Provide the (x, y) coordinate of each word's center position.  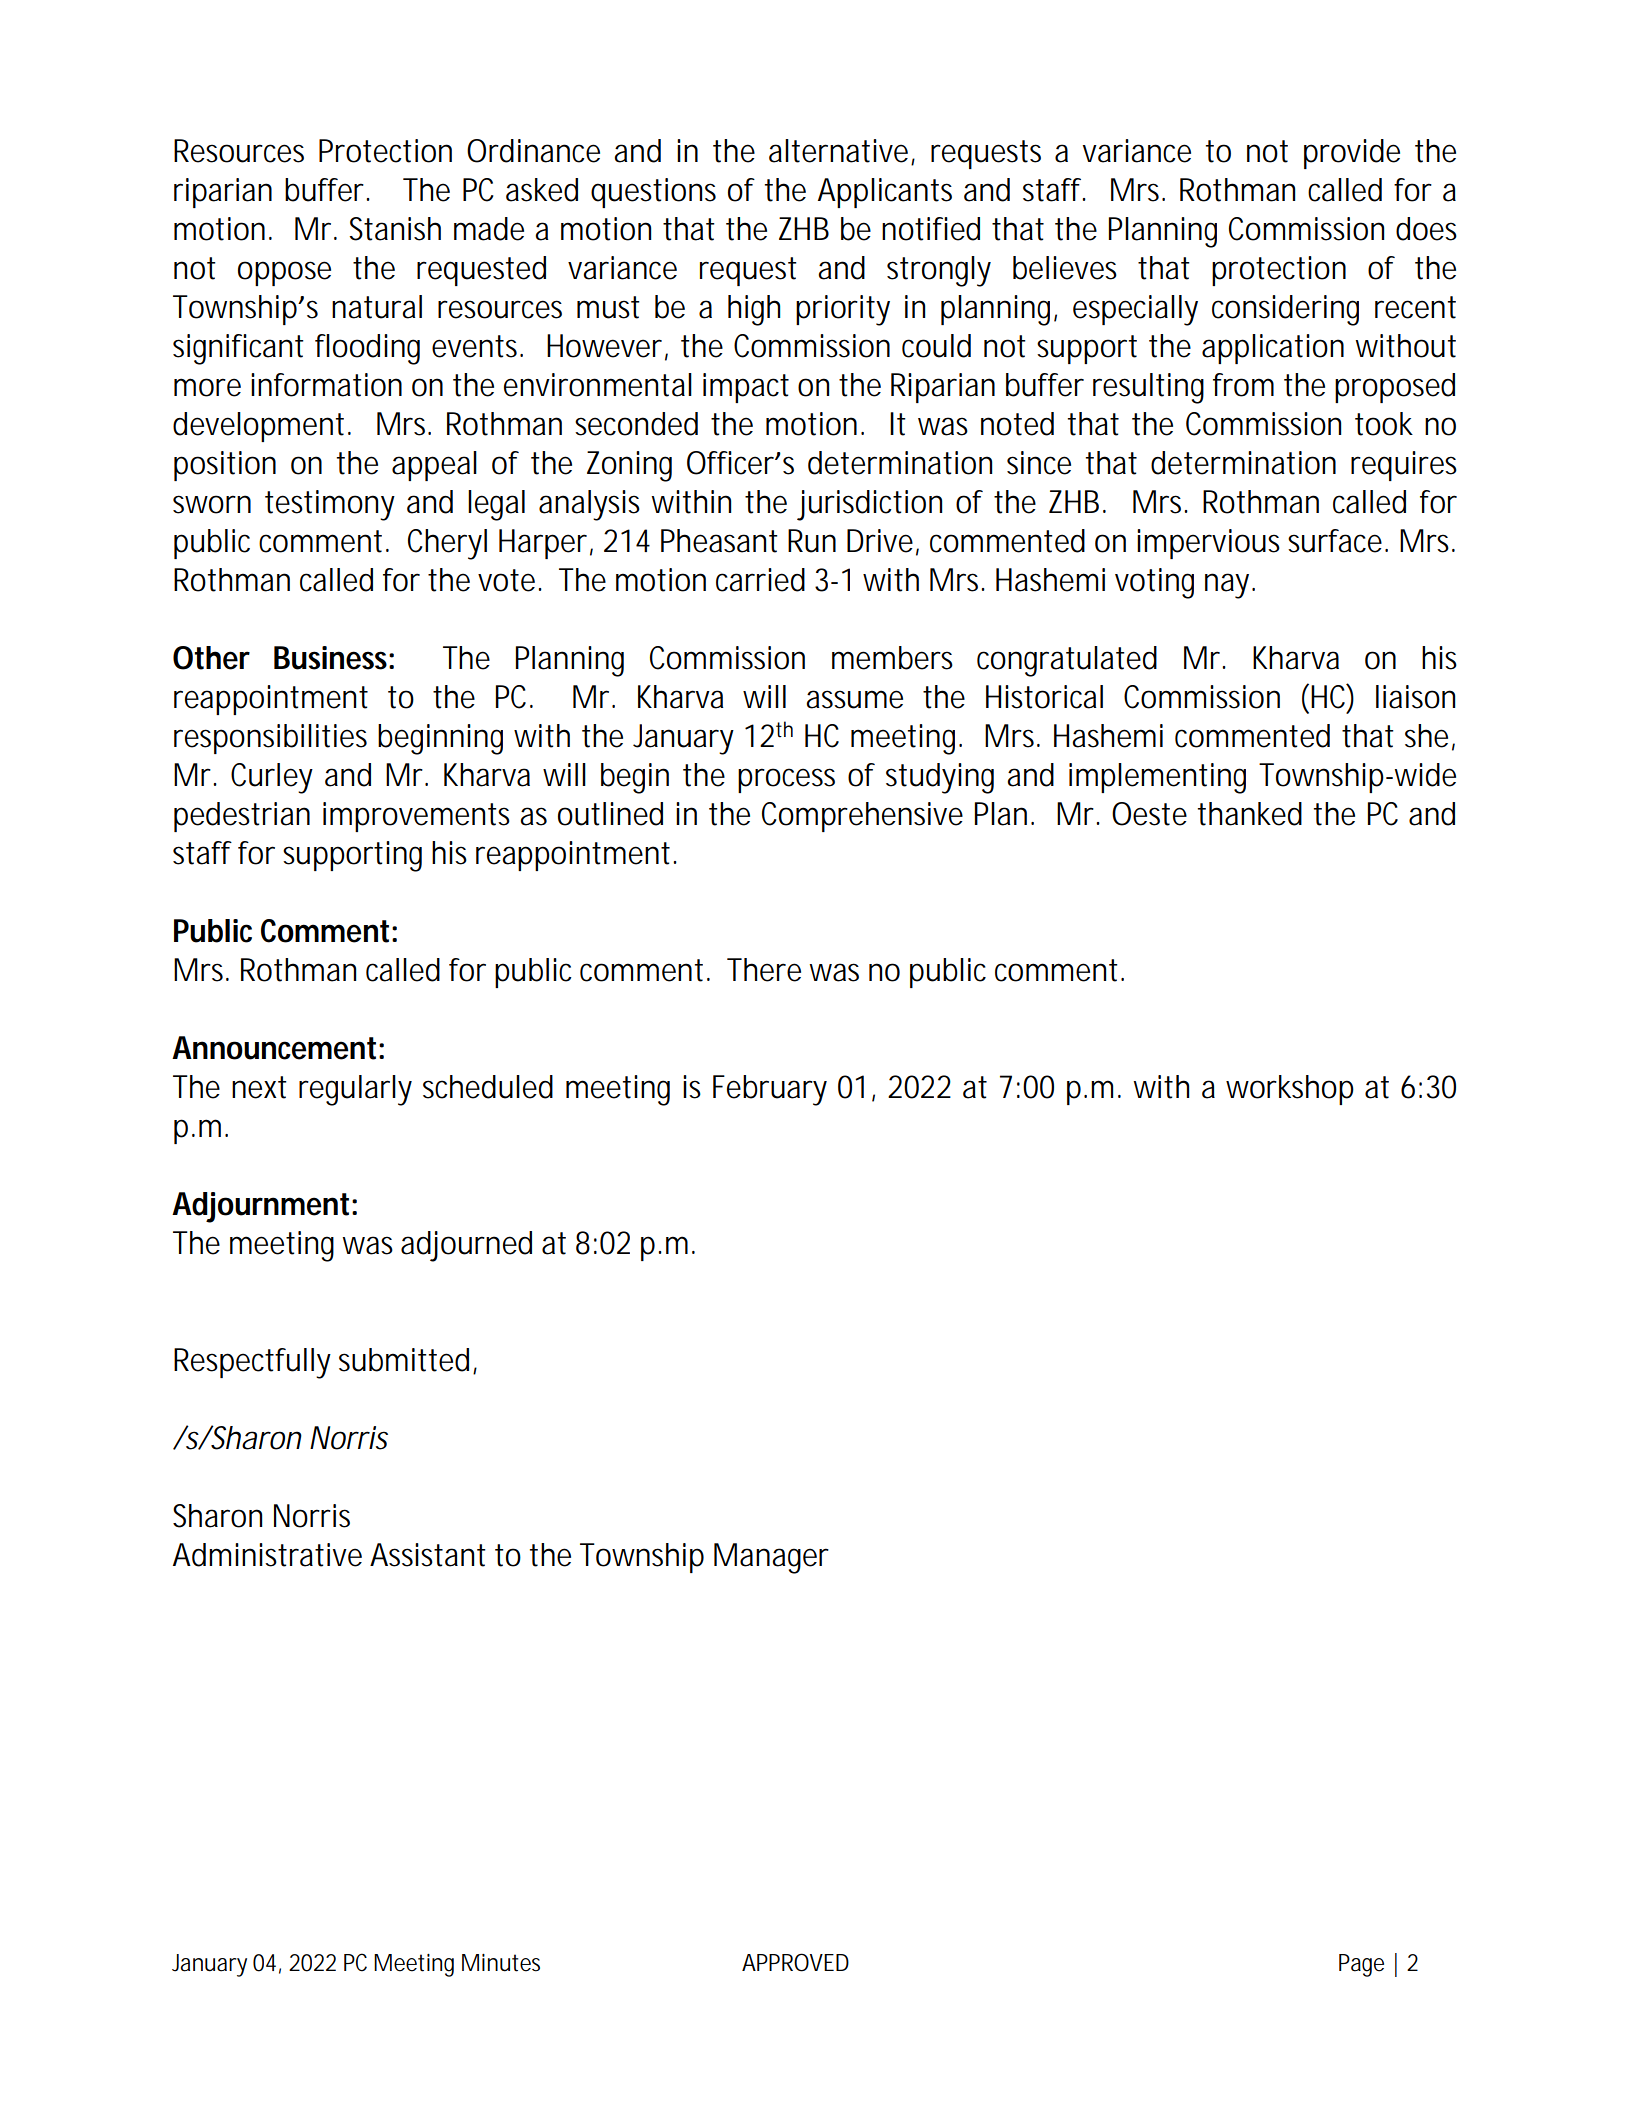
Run (812, 541)
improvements (416, 817)
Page (1361, 1965)
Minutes (501, 1963)
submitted (404, 1360)
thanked (1250, 814)
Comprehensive (862, 817)
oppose (284, 273)
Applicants (885, 193)
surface (1337, 541)
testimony (330, 505)
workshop (1290, 1090)
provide (1352, 154)
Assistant (428, 1555)
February (770, 1090)
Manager (771, 1558)
